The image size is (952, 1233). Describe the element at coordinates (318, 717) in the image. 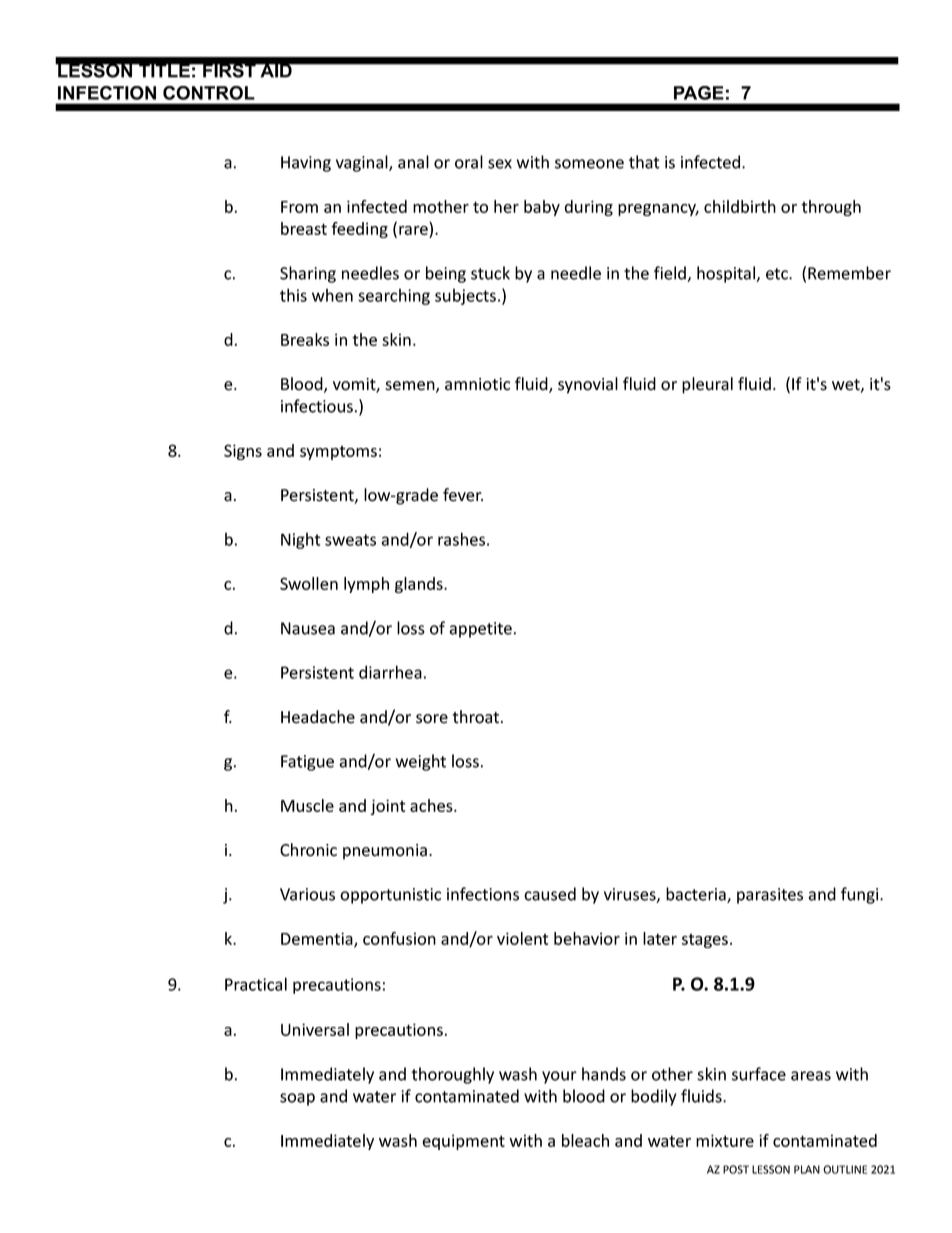

I see `Headache` at that location.
